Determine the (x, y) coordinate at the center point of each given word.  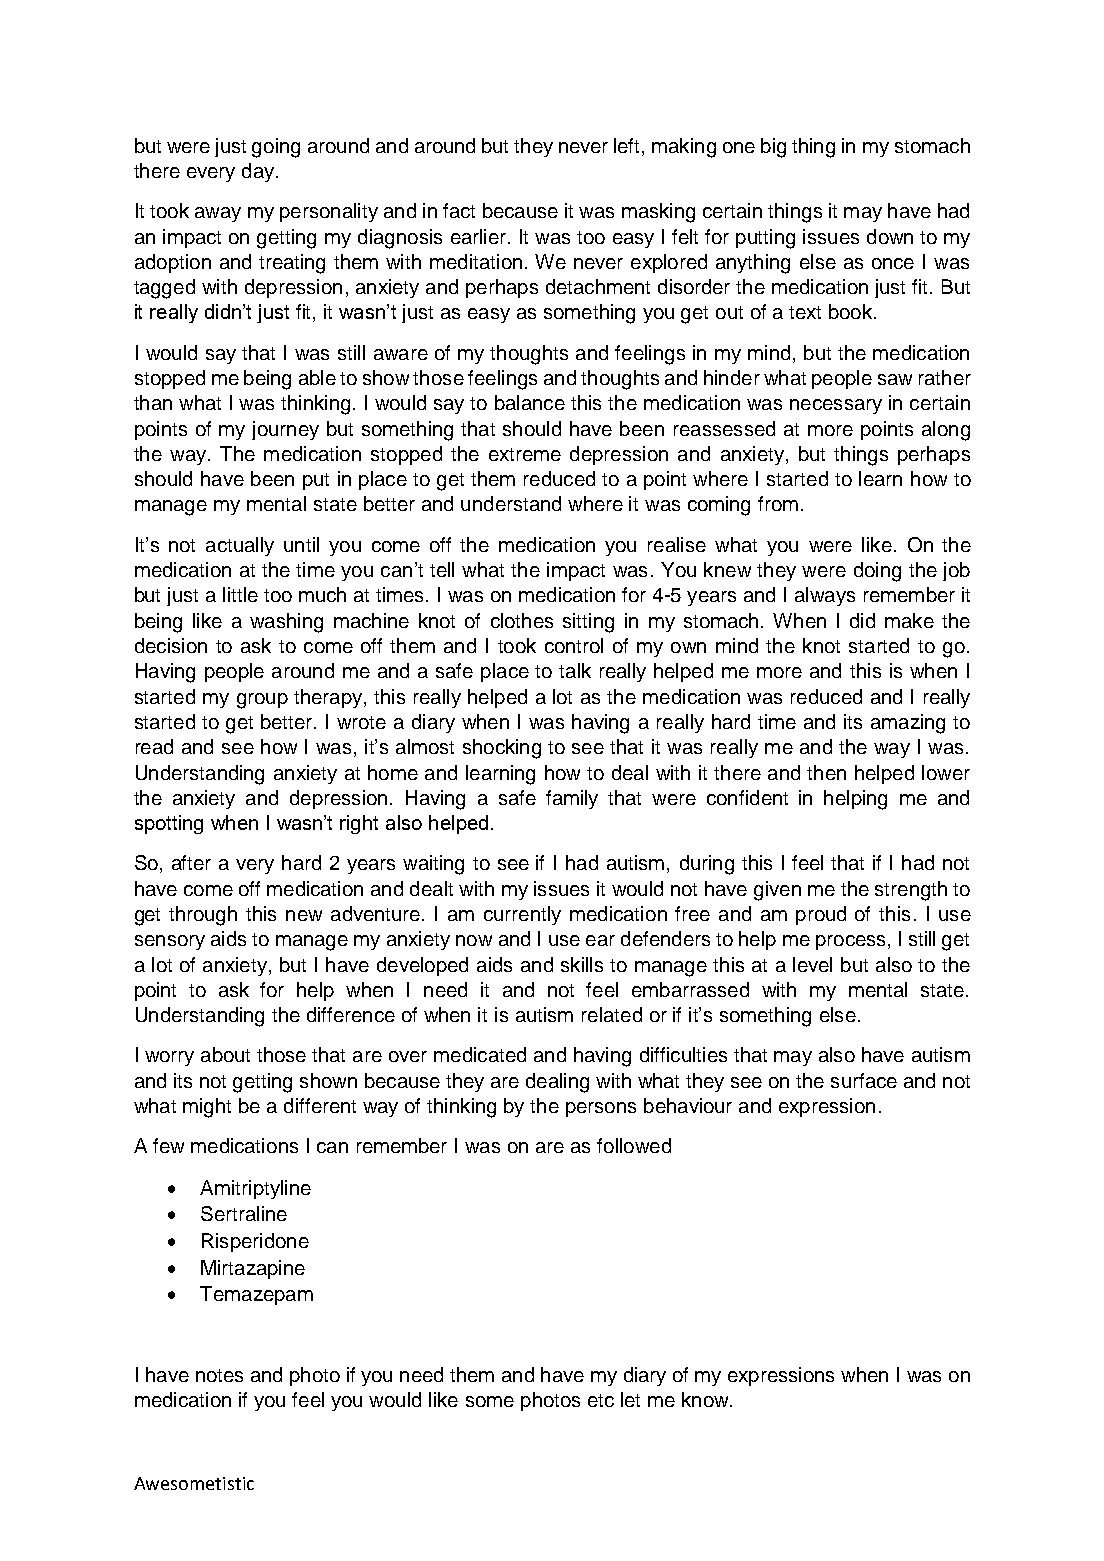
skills (582, 964)
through (203, 916)
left (628, 147)
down (890, 236)
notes (219, 1375)
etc (601, 1400)
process (850, 942)
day (258, 172)
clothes (522, 620)
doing (877, 572)
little (240, 594)
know (706, 1399)
